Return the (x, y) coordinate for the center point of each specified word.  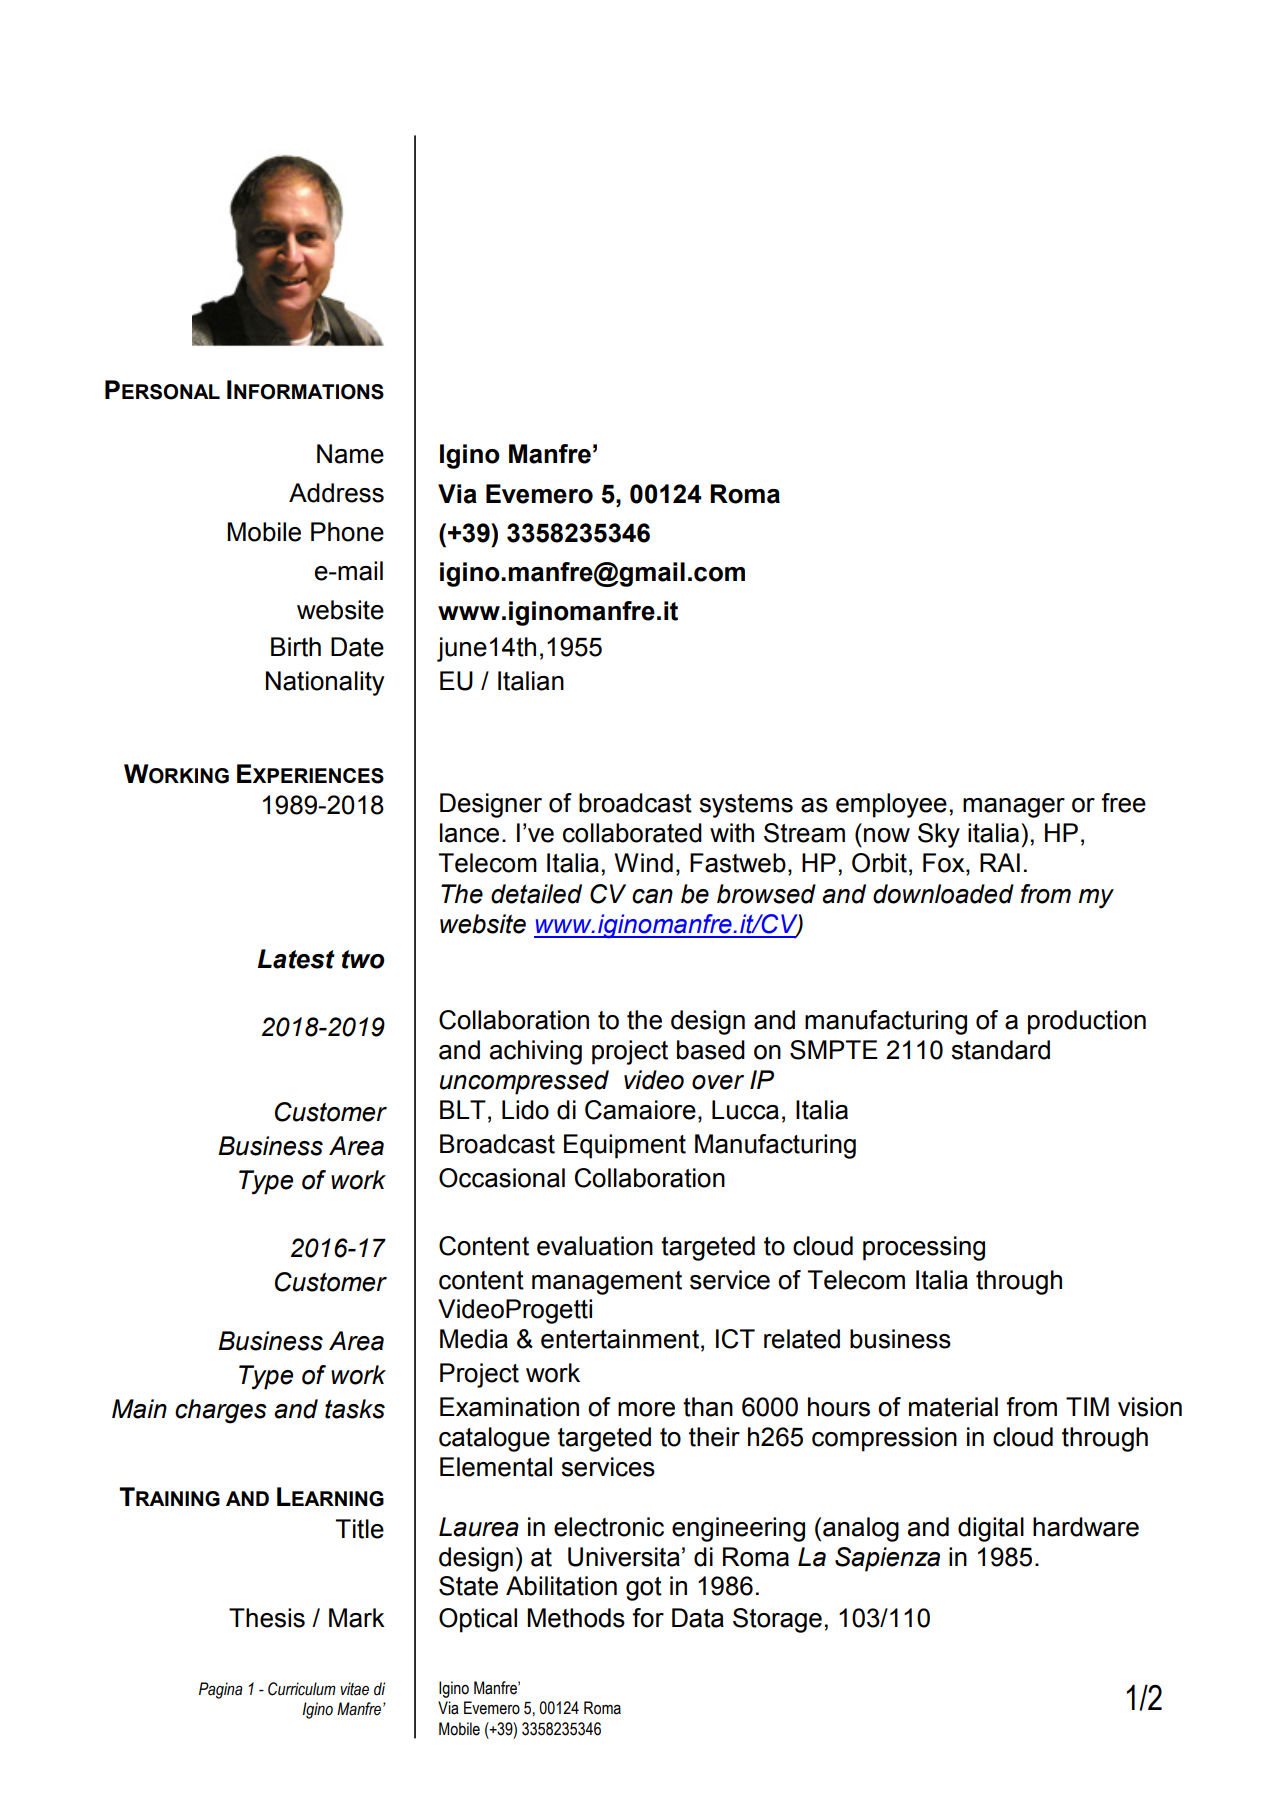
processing (924, 1248)
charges (221, 1411)
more (646, 1409)
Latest (296, 959)
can (652, 896)
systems (746, 806)
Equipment (625, 1146)
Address (336, 493)
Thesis (267, 1618)
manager (1014, 808)
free (1123, 803)
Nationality (325, 683)
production (1087, 1022)
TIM (1087, 1406)
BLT (463, 1109)
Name (350, 454)
